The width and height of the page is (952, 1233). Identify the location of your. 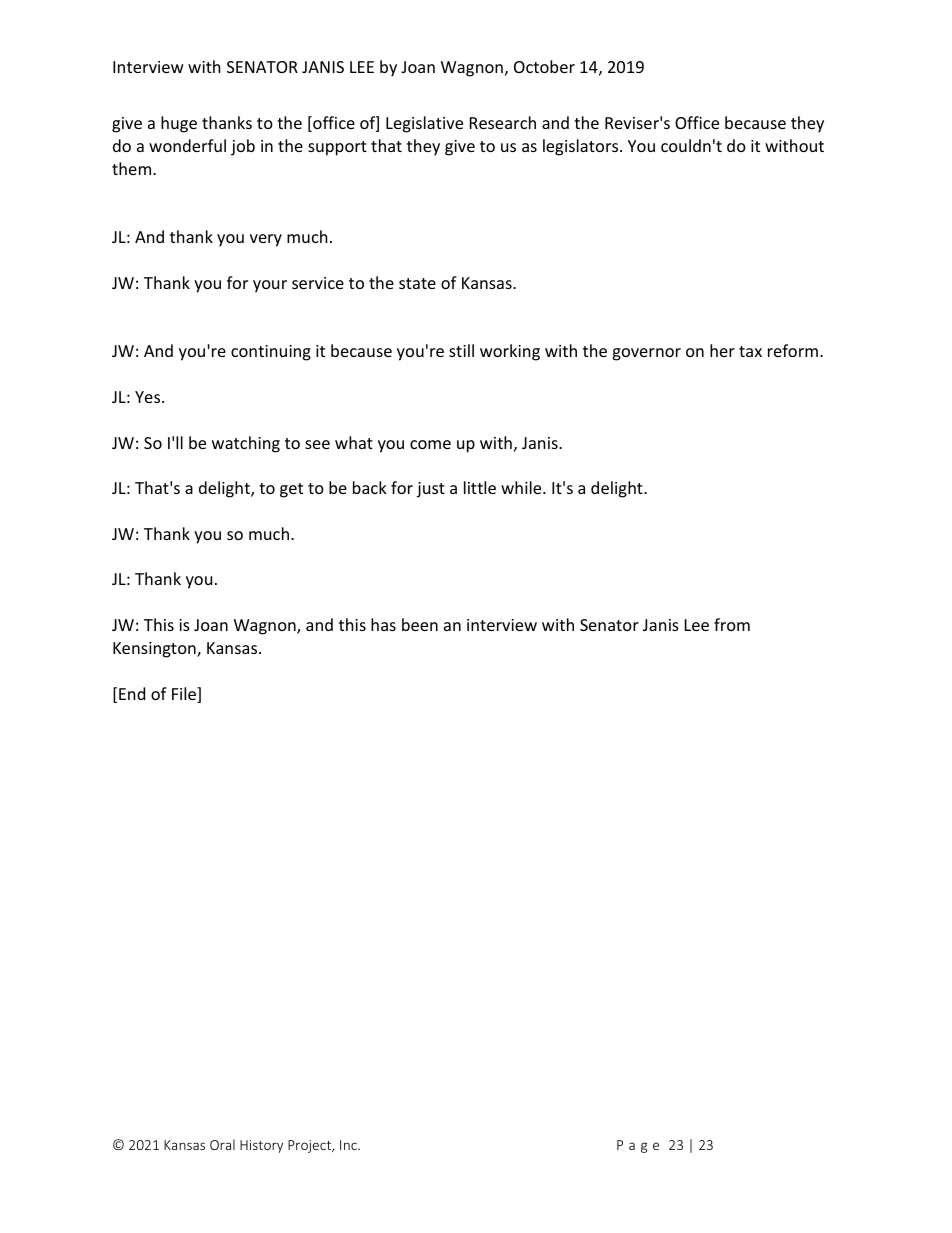
(270, 286).
